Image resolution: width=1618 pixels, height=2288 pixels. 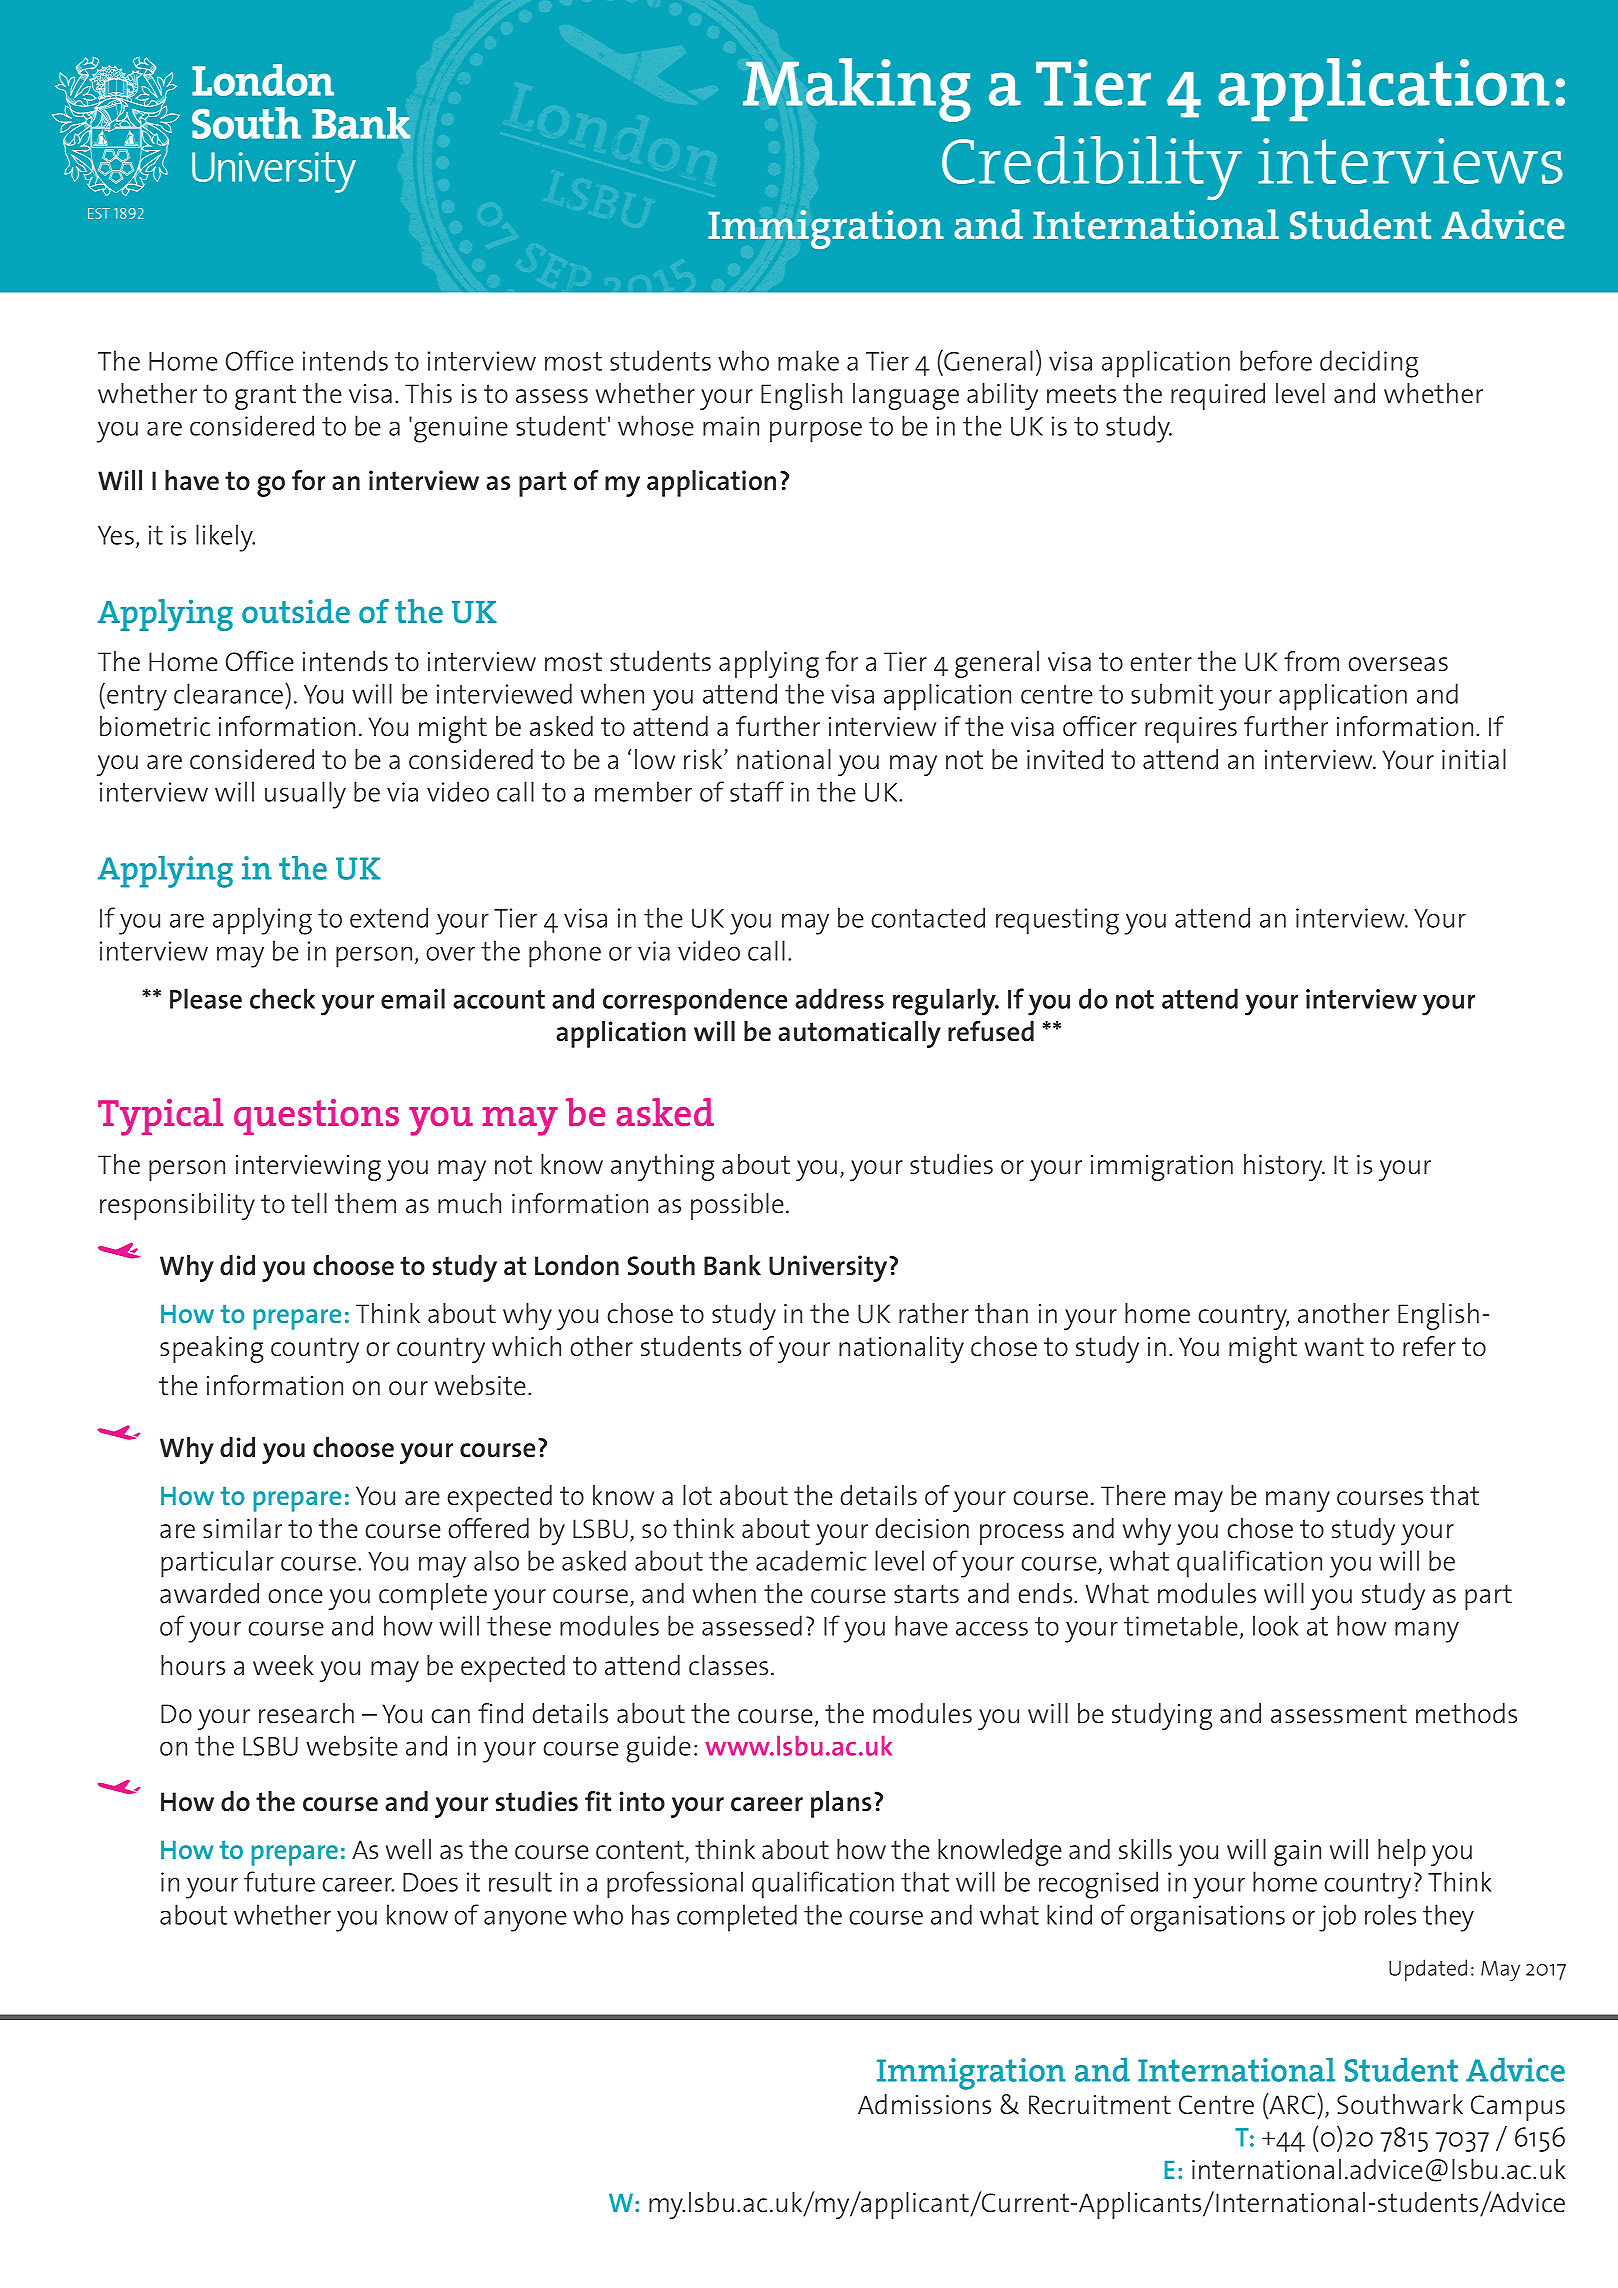 What do you see at coordinates (1092, 168) in the image?
I see `Credibility` at bounding box center [1092, 168].
